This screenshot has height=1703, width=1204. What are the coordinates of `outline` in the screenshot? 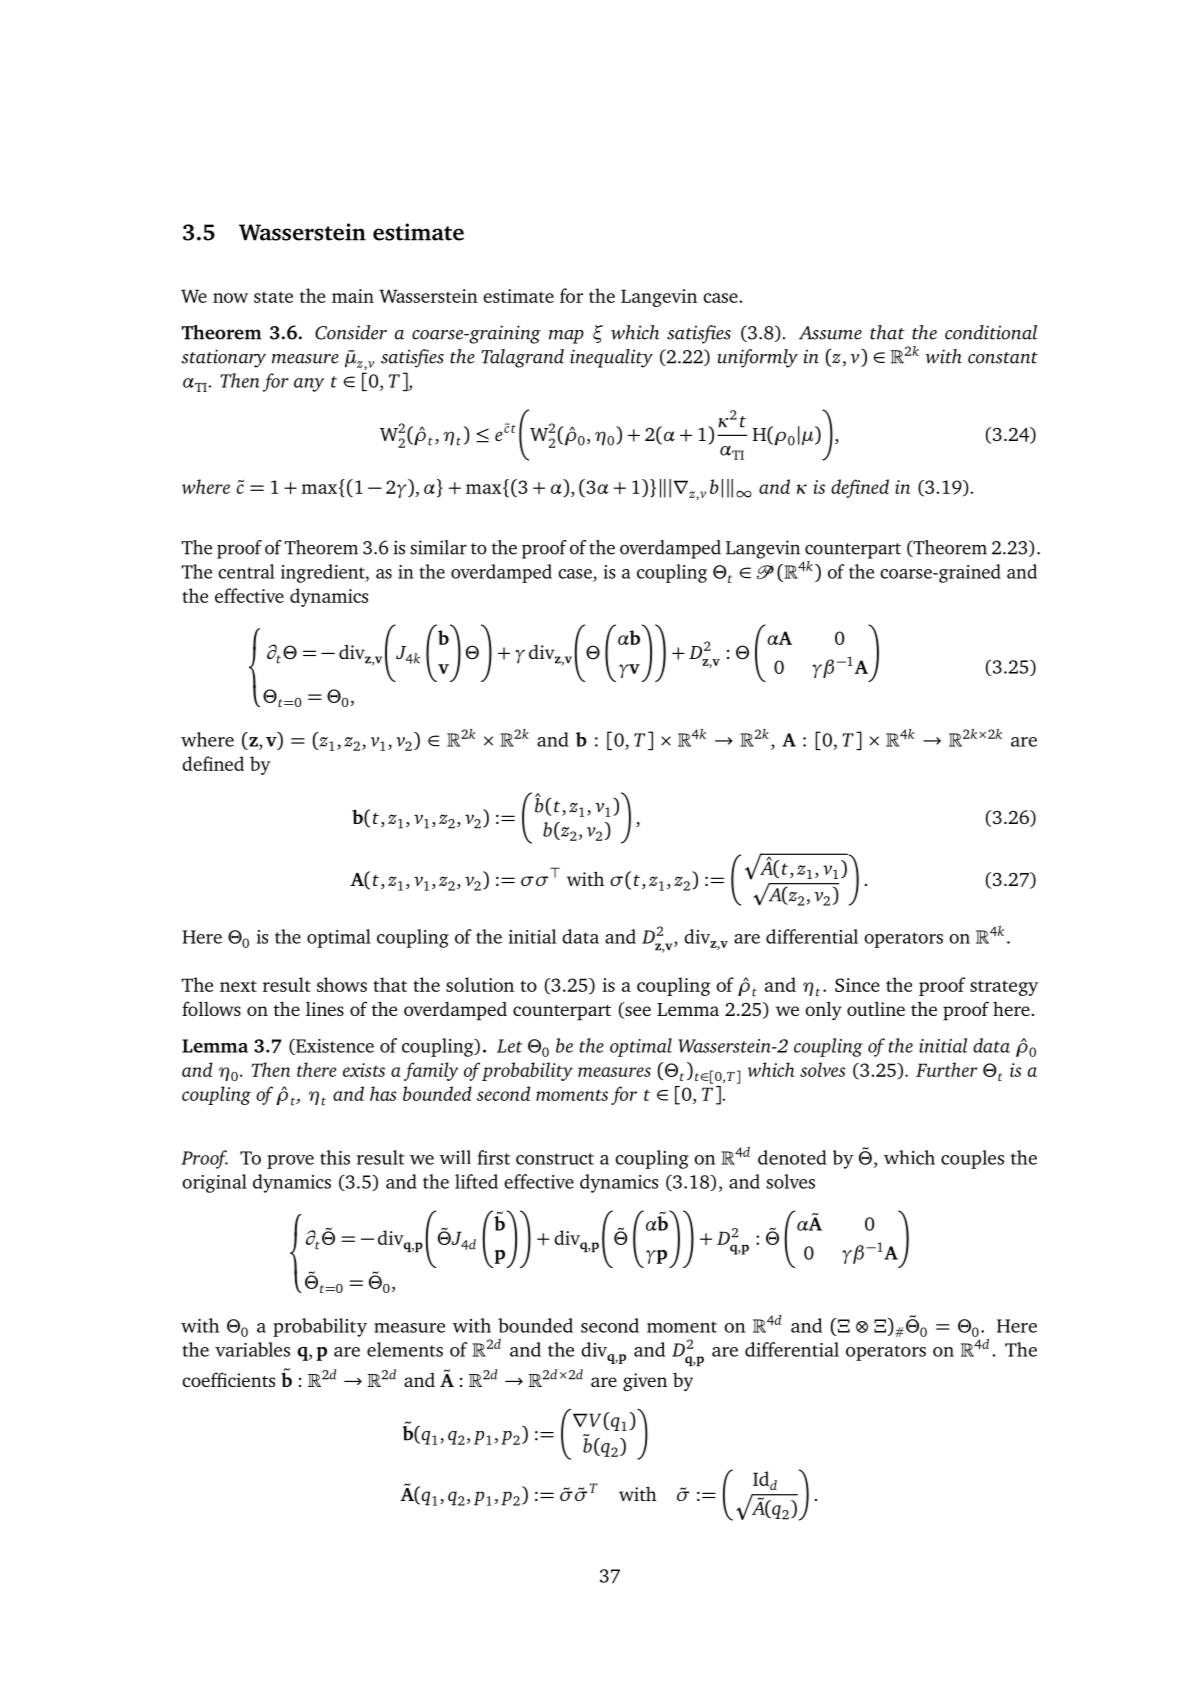 It's located at (876, 1008).
